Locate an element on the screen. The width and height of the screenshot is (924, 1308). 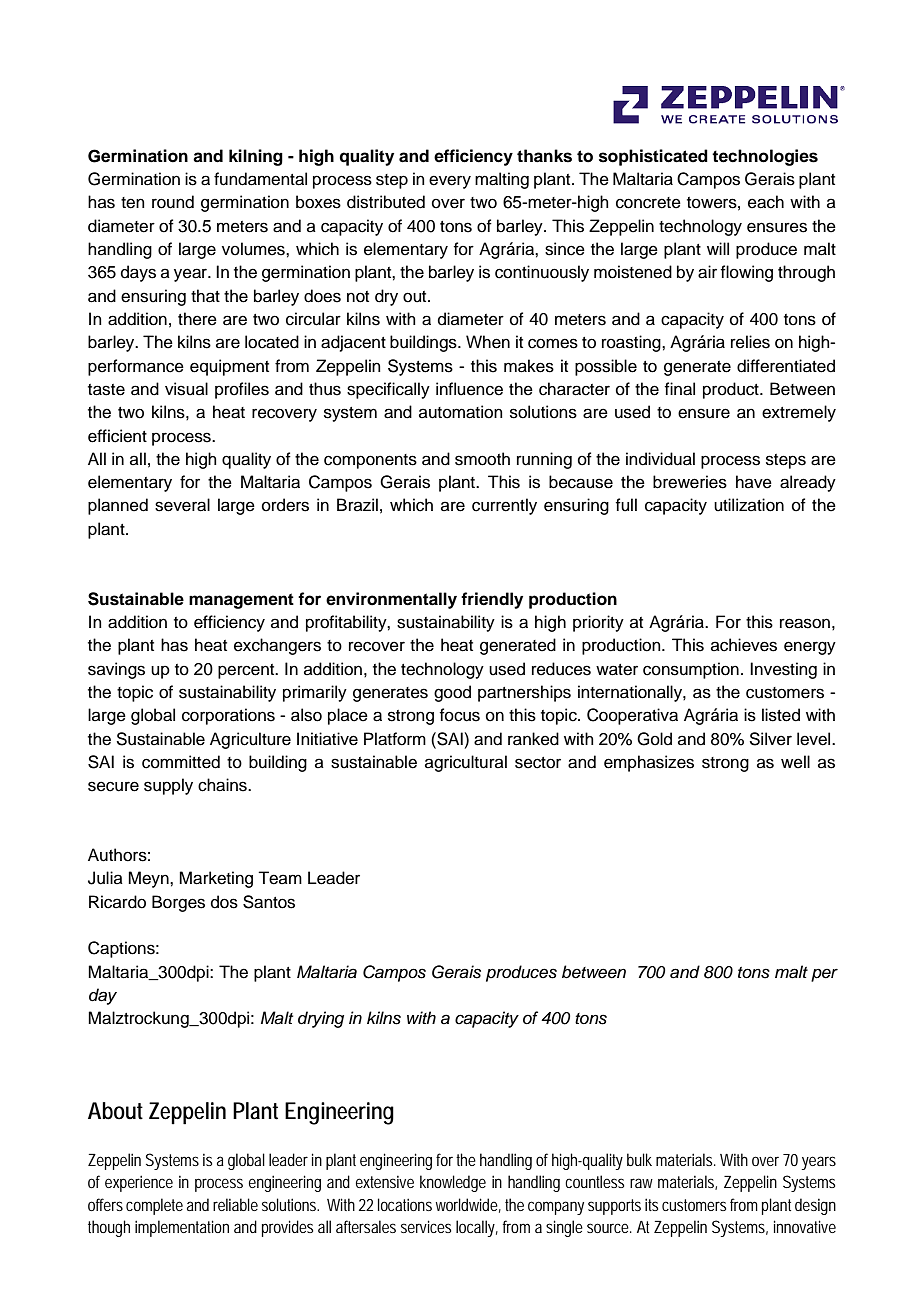
well is located at coordinates (795, 762).
